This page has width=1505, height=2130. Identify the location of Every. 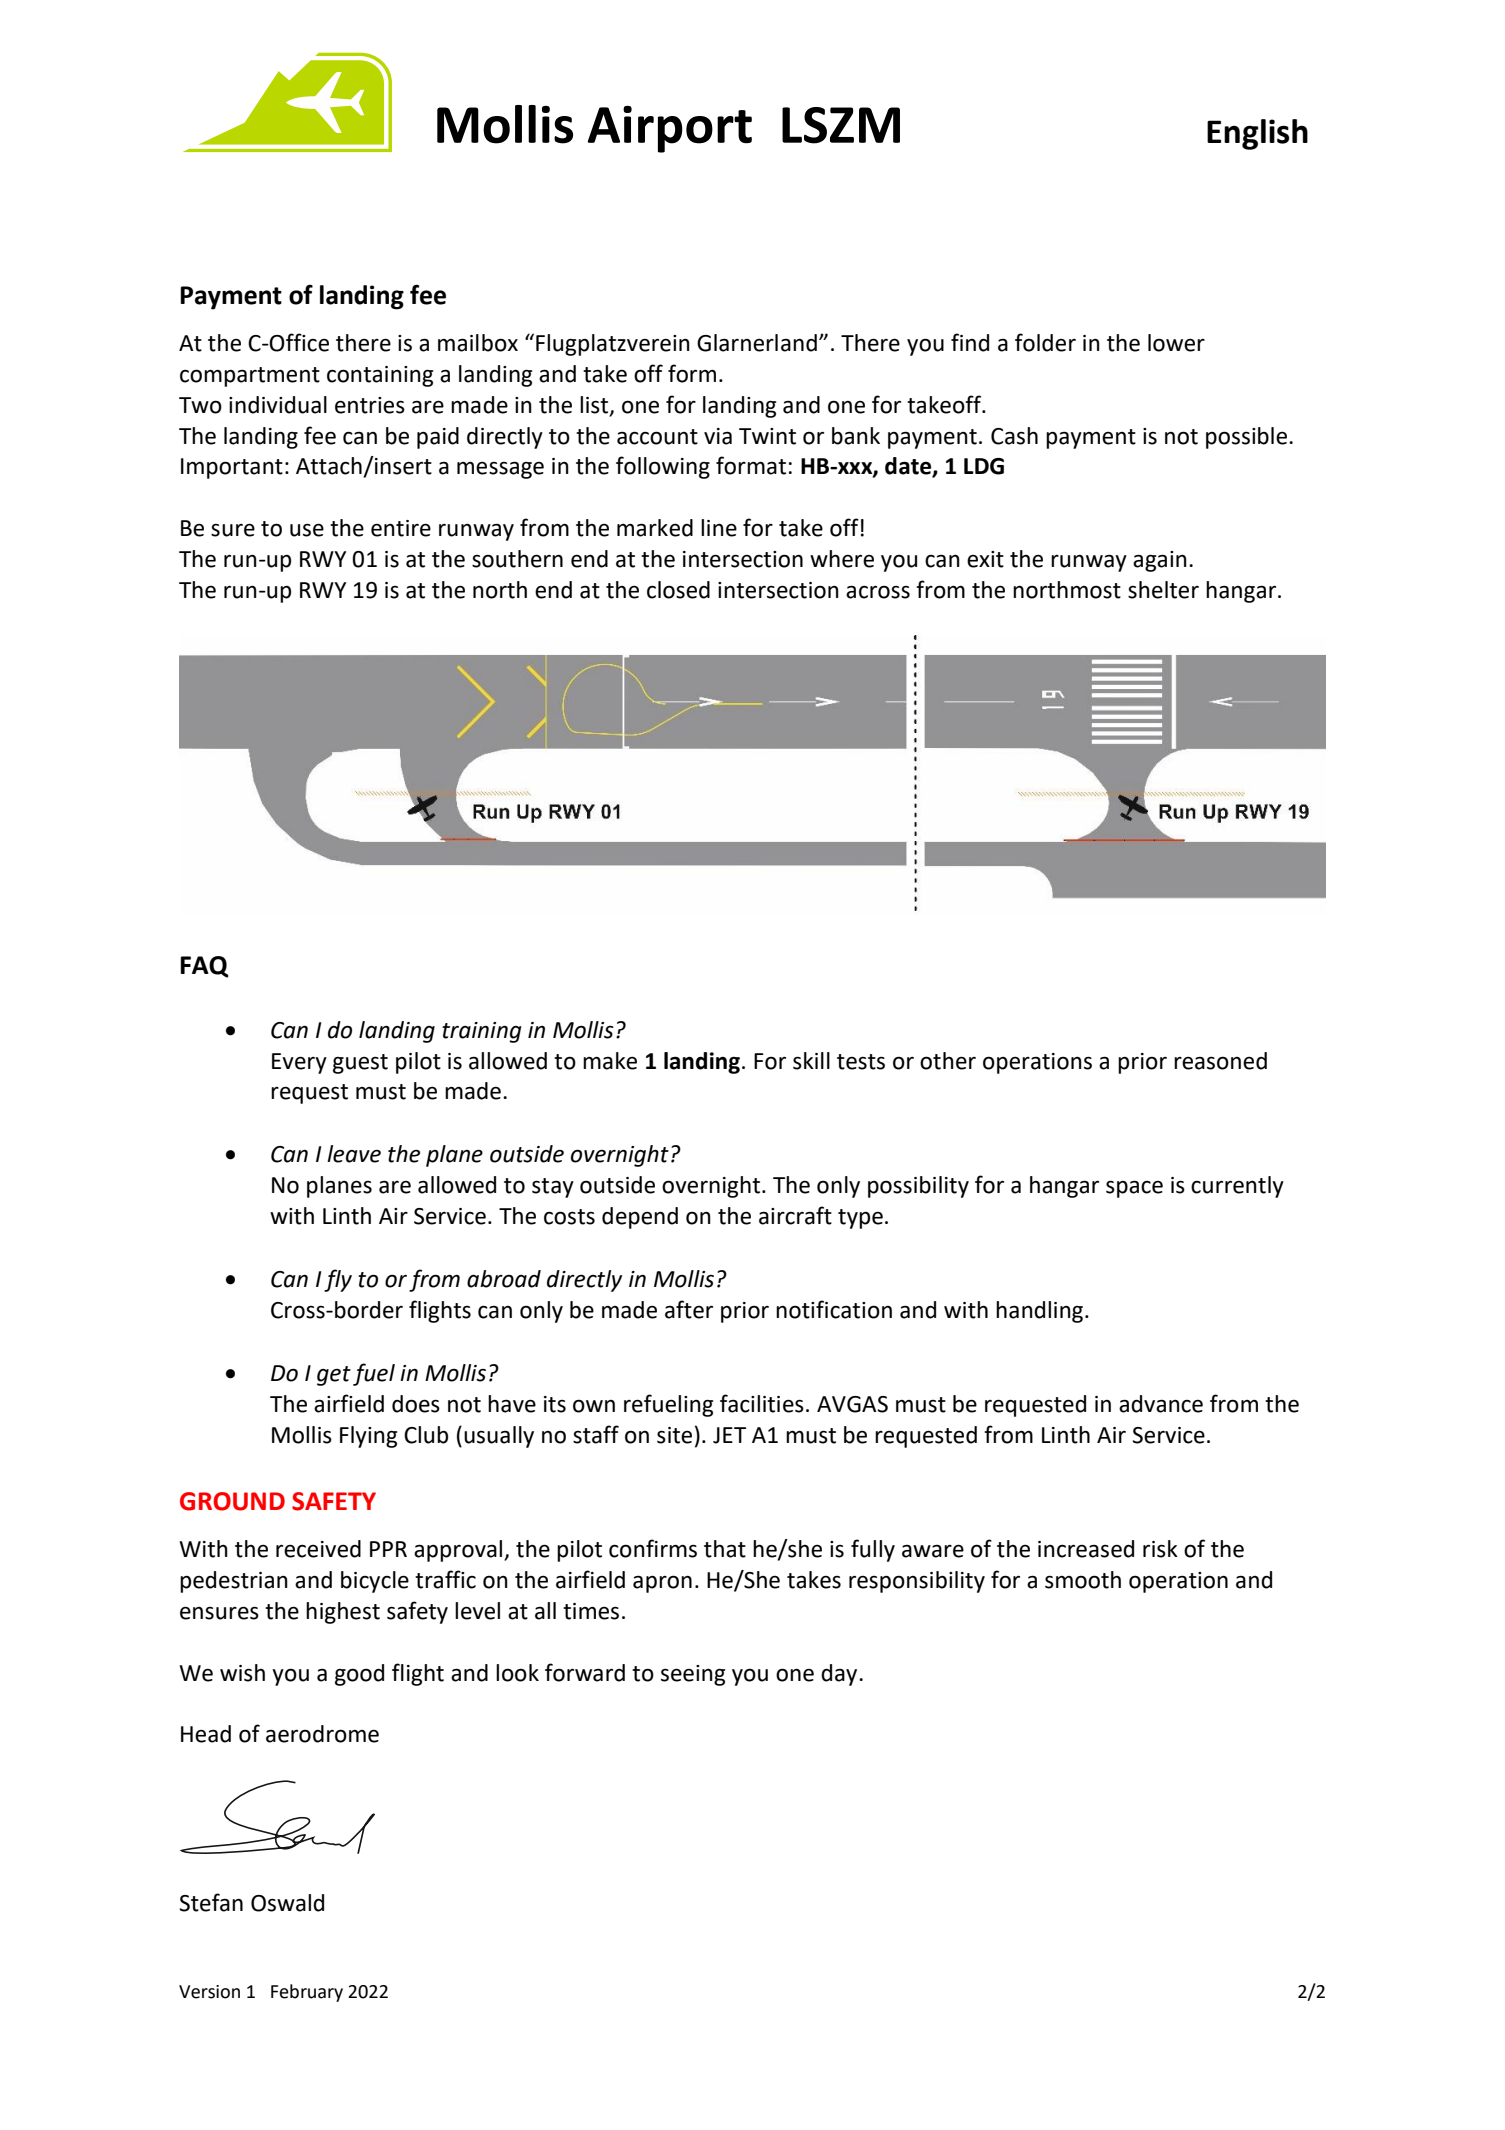
(299, 1063).
